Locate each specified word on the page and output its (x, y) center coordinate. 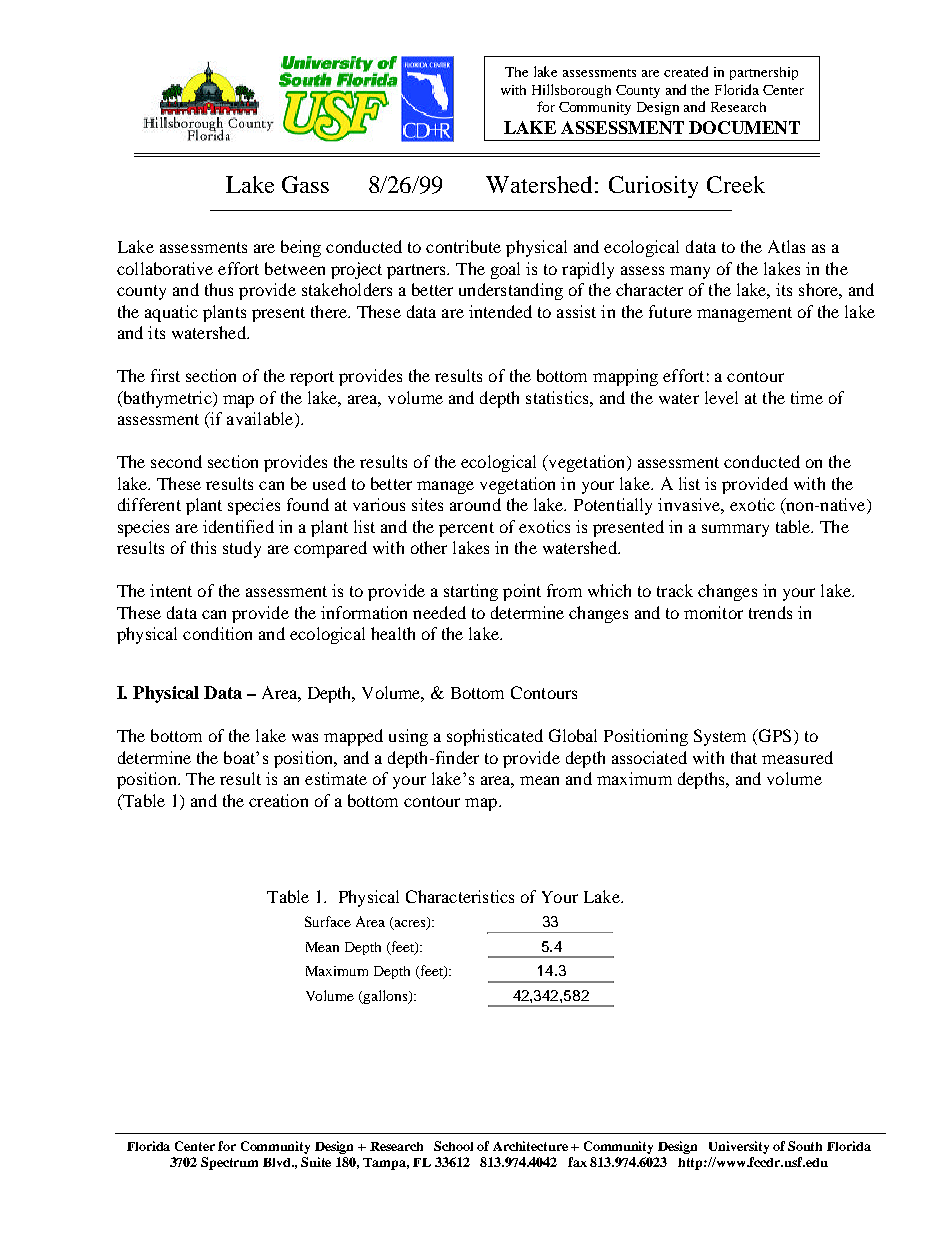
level (721, 397)
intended (500, 311)
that (744, 757)
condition (217, 633)
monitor (713, 612)
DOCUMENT (744, 127)
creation (278, 800)
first (165, 375)
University (739, 1147)
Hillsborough (571, 91)
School (453, 1146)
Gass (305, 184)
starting (471, 592)
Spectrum (229, 1163)
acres (410, 925)
